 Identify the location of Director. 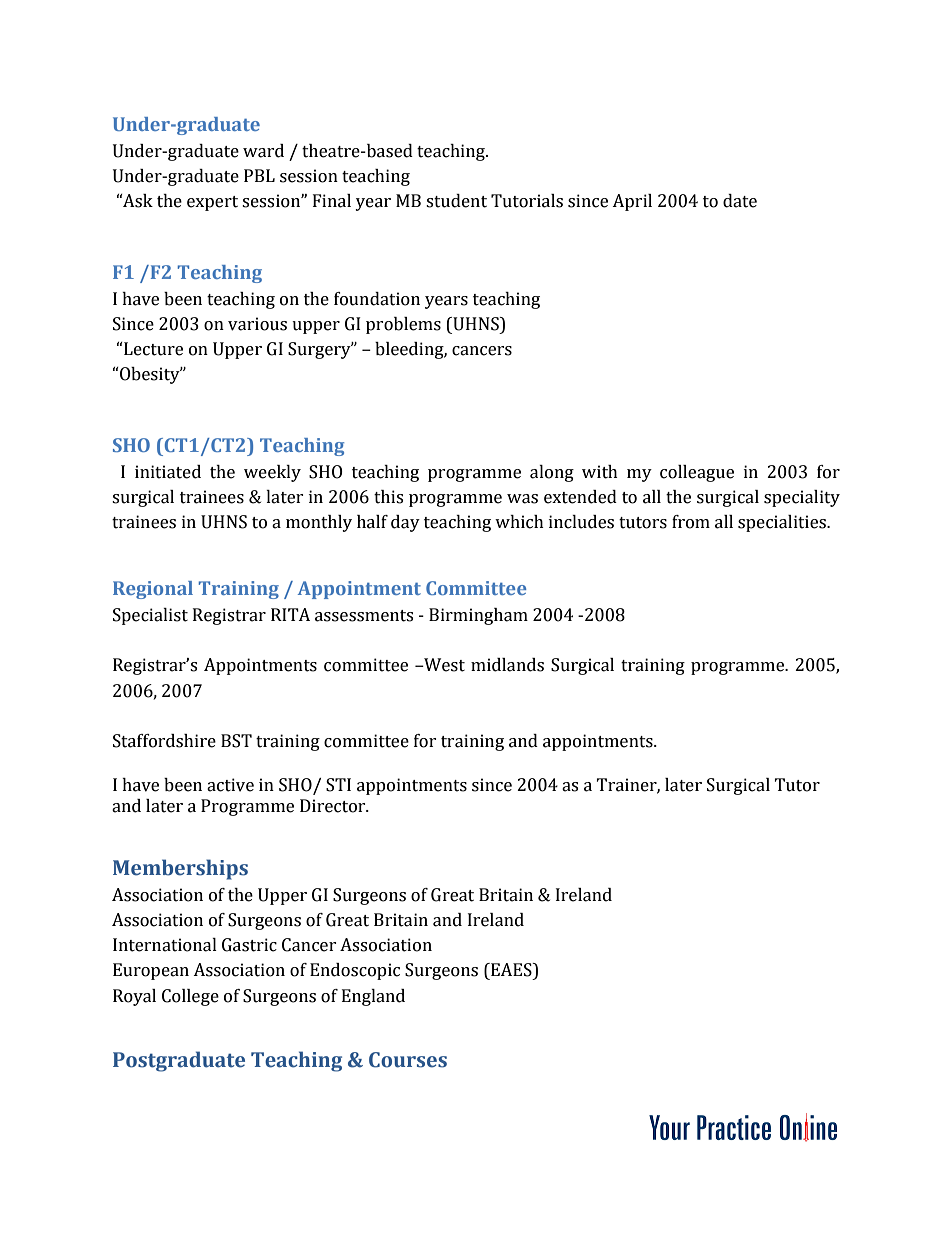
(334, 806).
